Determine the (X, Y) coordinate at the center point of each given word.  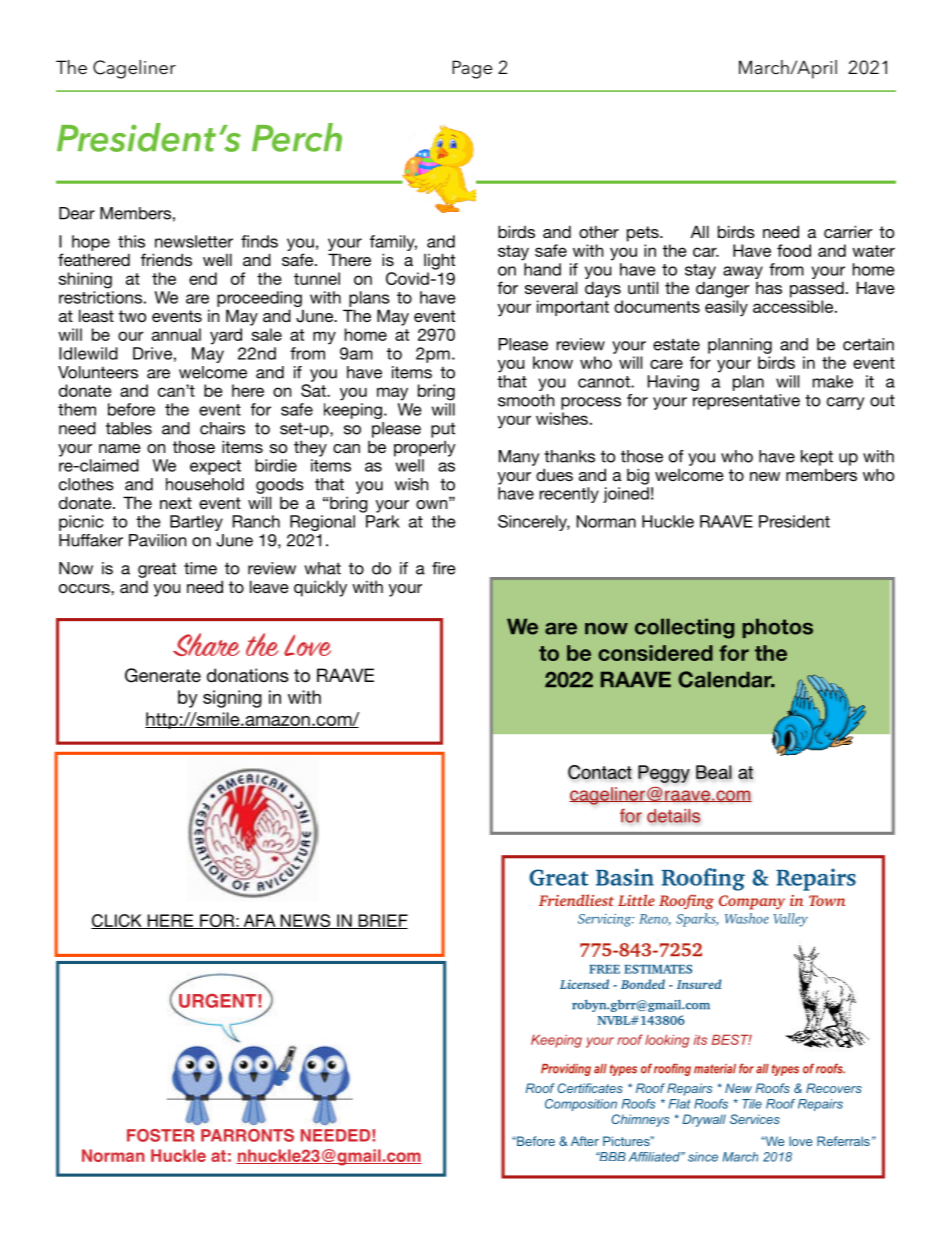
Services (755, 1119)
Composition (581, 1105)
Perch (297, 137)
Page (472, 69)
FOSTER (160, 1135)
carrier (848, 231)
